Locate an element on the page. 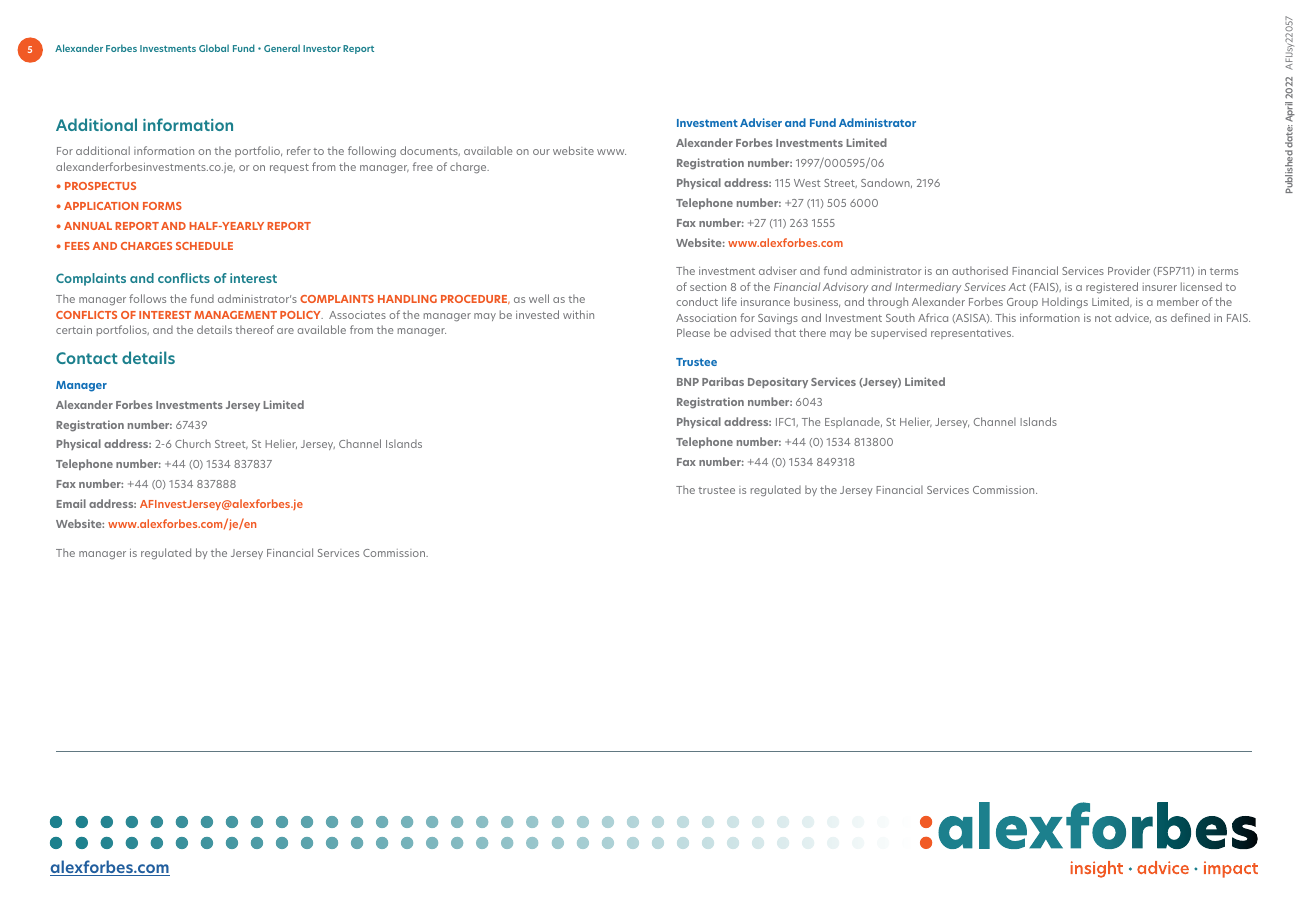 The image size is (1308, 924). Contact is located at coordinates (87, 358).
